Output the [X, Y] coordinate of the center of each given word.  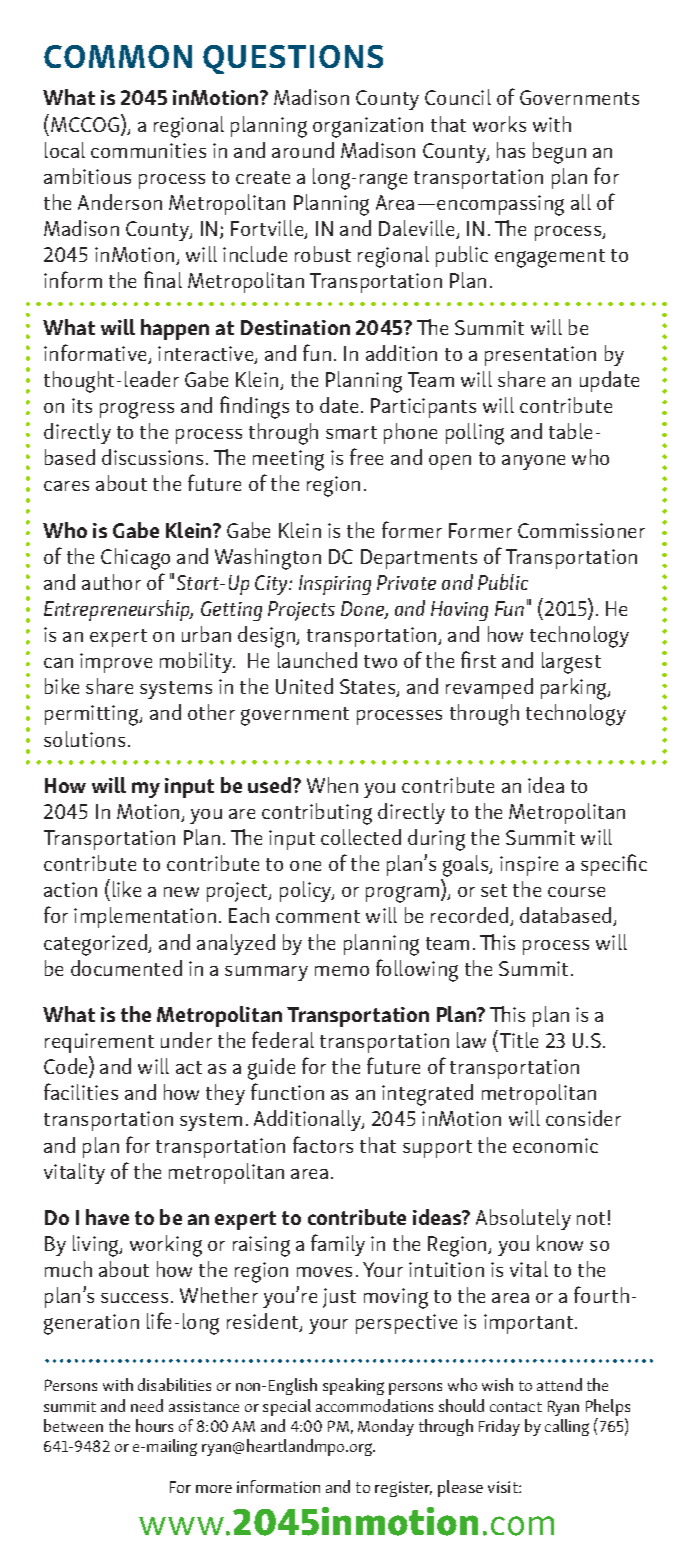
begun [559, 153]
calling [567, 1427]
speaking [353, 1386]
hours [154, 1425]
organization [368, 127]
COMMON [118, 56]
